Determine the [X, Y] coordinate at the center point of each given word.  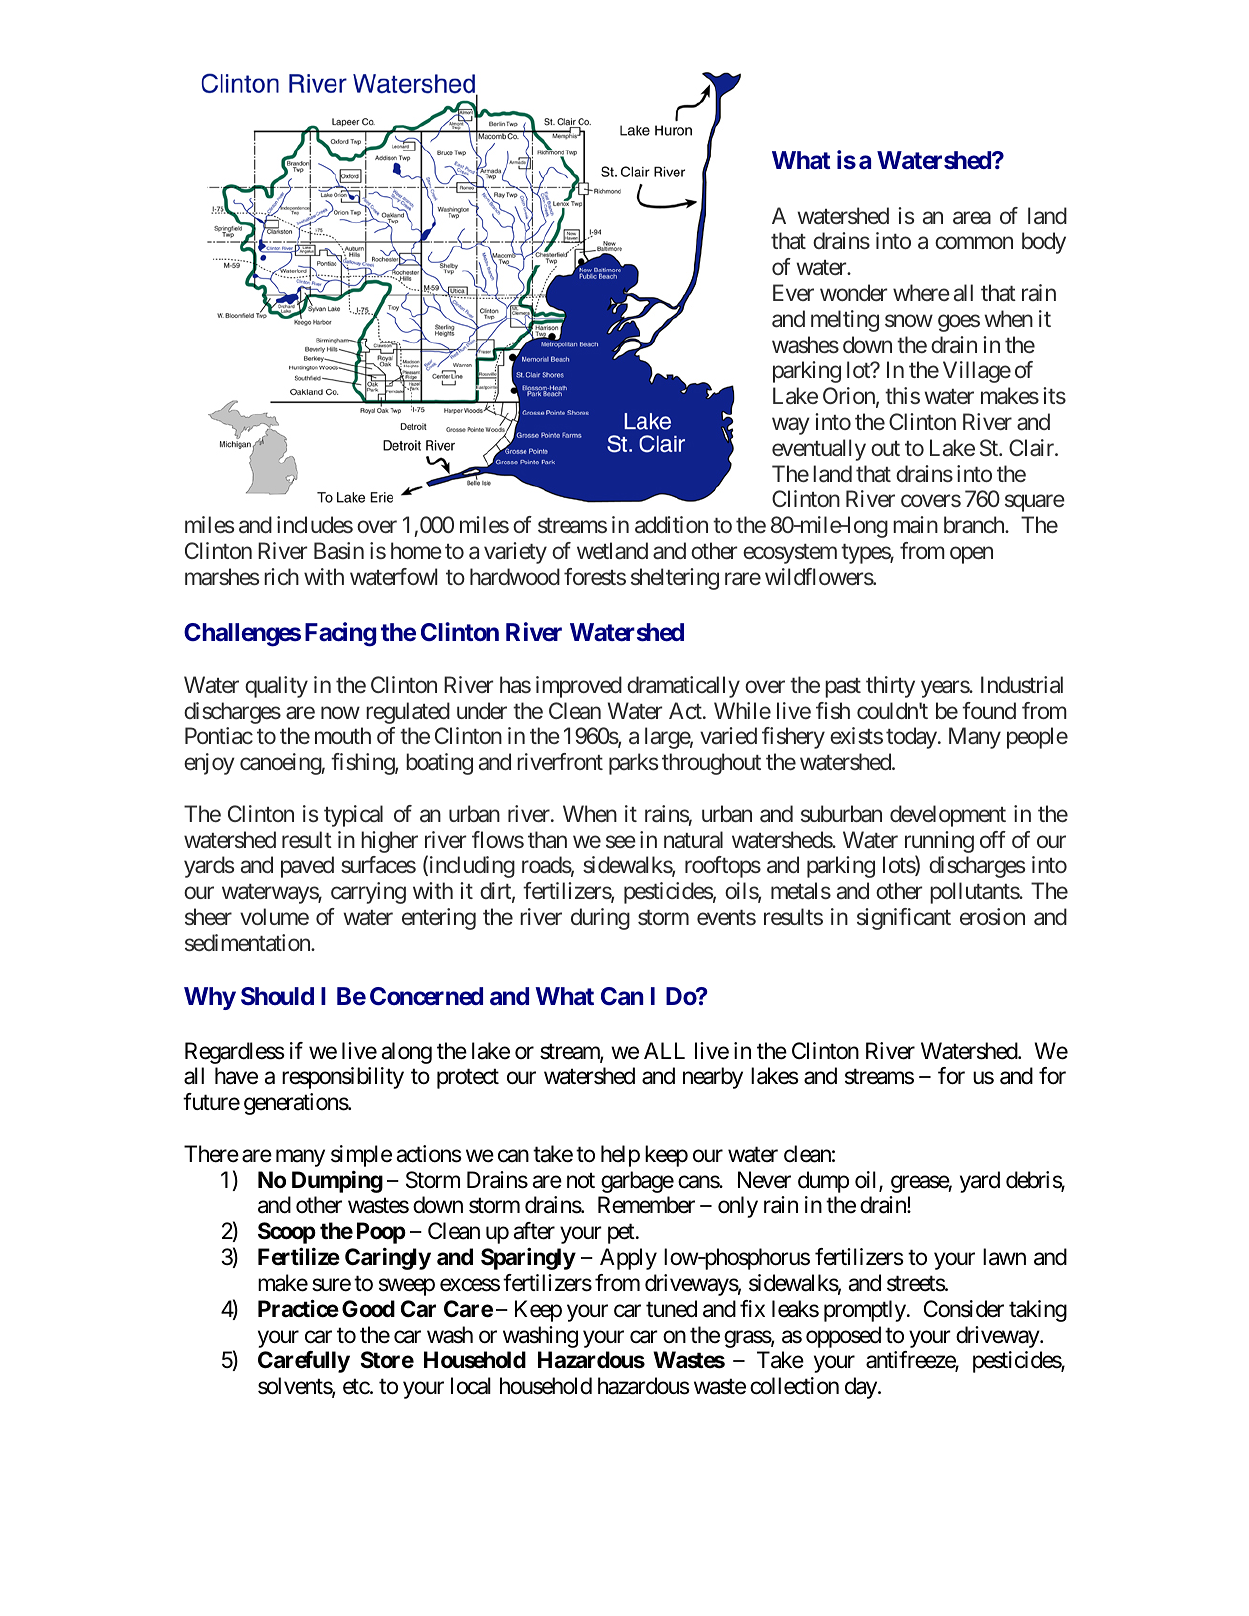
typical [353, 816]
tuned [671, 1309]
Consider [964, 1309]
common [974, 243]
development [948, 816]
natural [693, 839]
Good [368, 1308]
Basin [339, 551]
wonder [853, 292]
